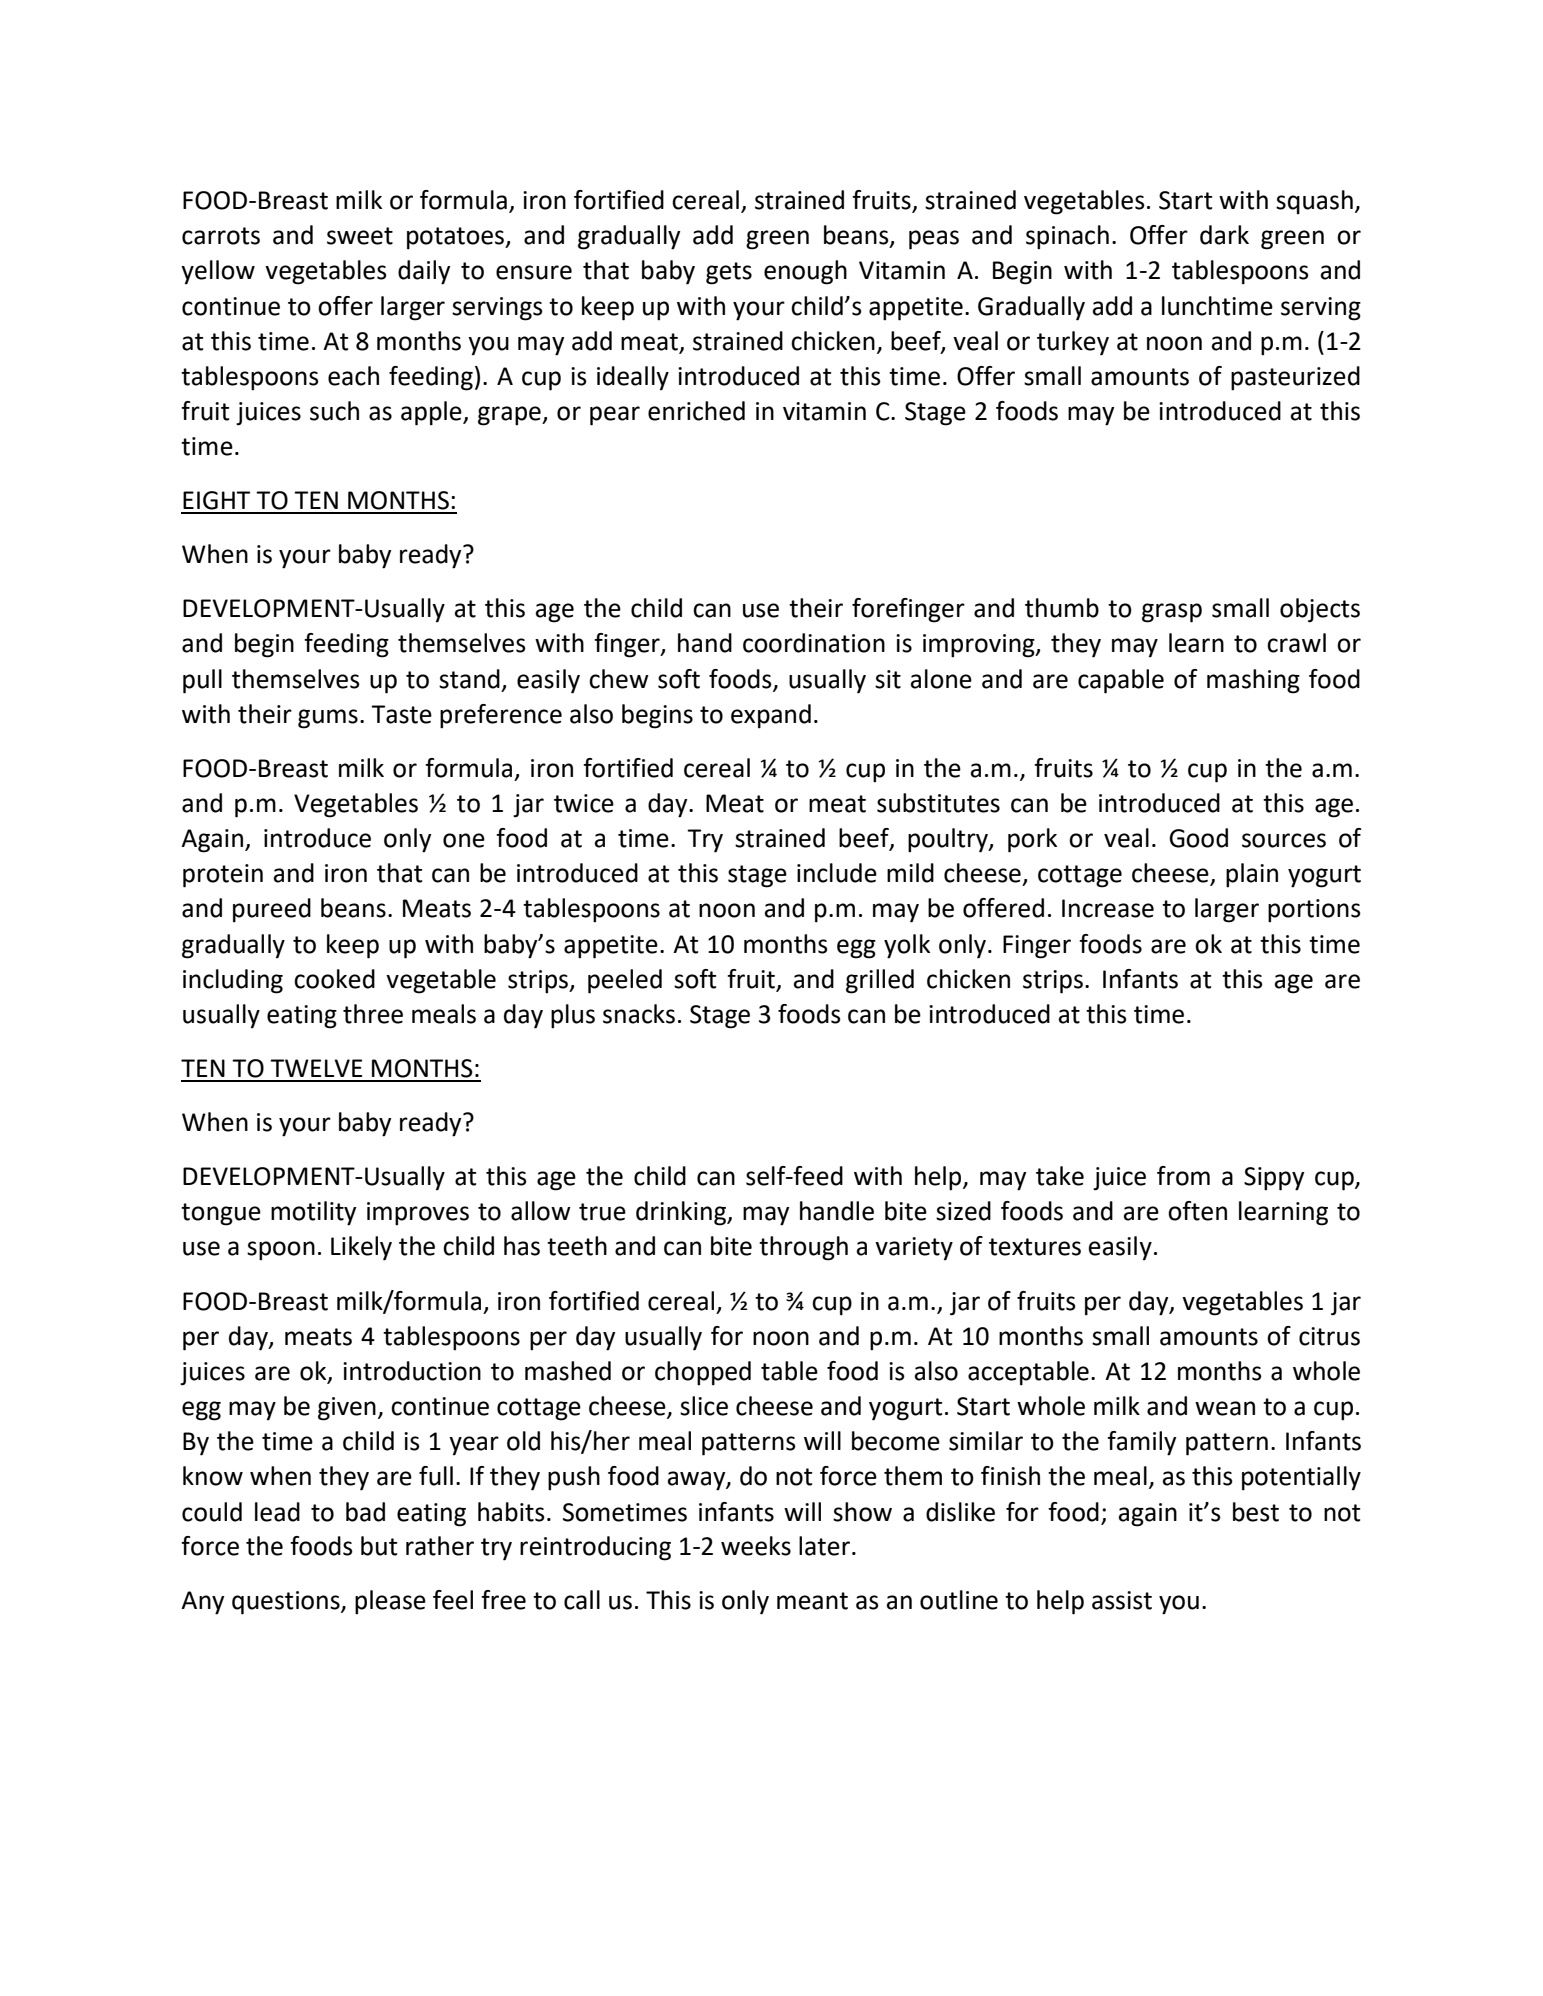 Image resolution: width=1543 pixels, height=1996 pixels. I want to click on sweet, so click(360, 236).
